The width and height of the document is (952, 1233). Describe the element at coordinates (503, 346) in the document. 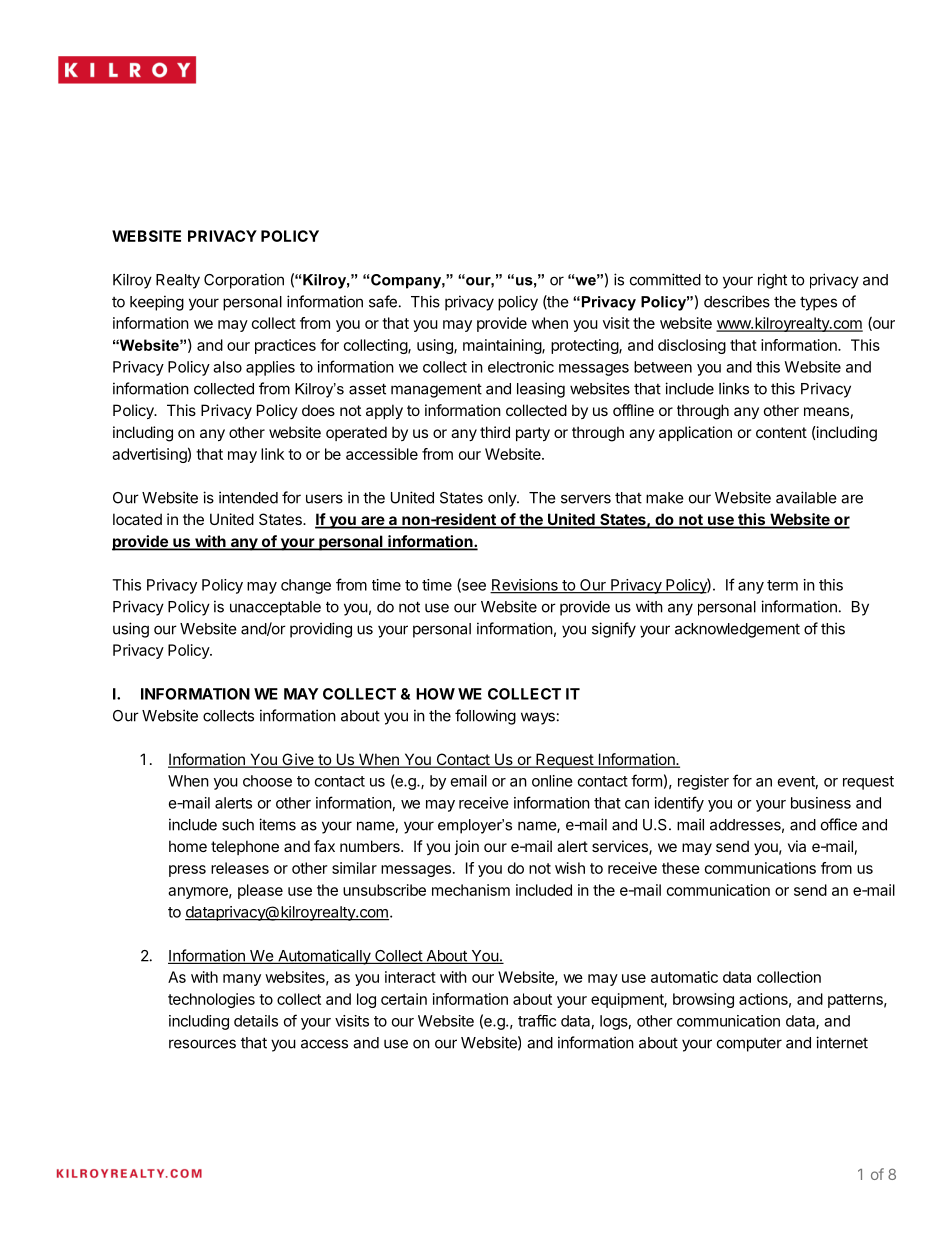

I see `maintaining` at that location.
